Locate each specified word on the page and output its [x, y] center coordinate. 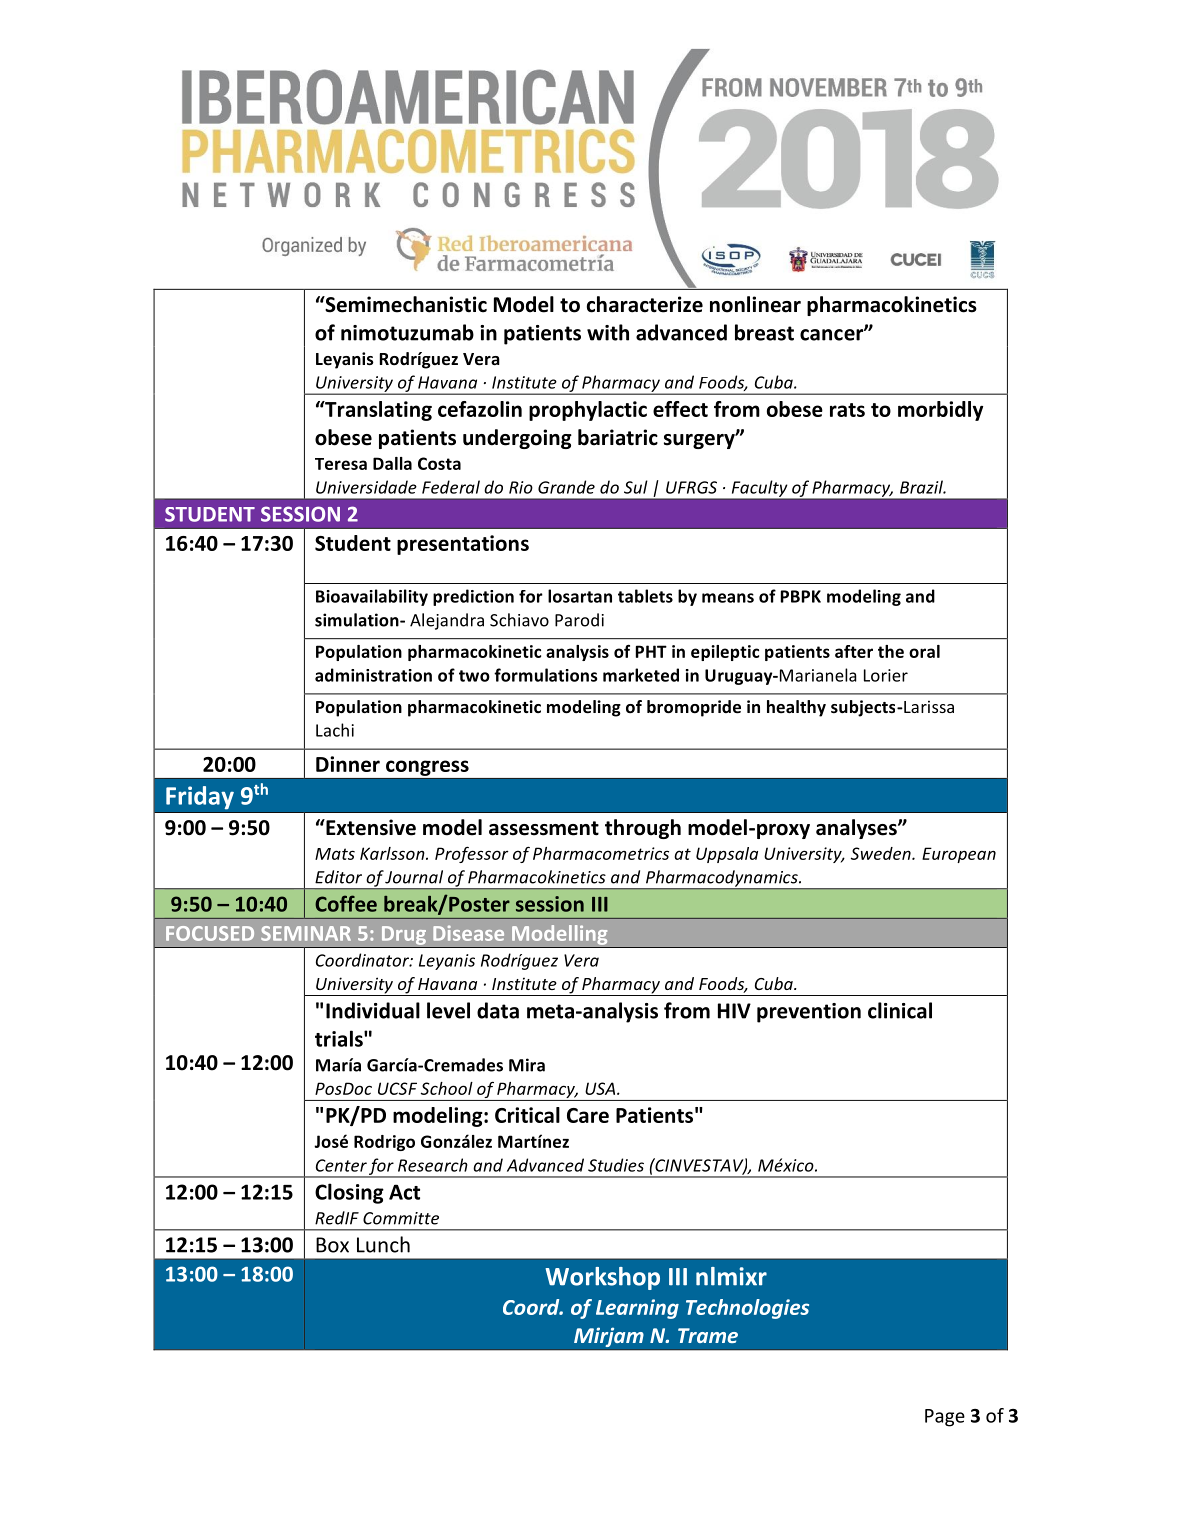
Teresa [341, 464]
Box [332, 1245]
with [608, 332]
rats [847, 410]
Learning [637, 1309]
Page [945, 1418]
